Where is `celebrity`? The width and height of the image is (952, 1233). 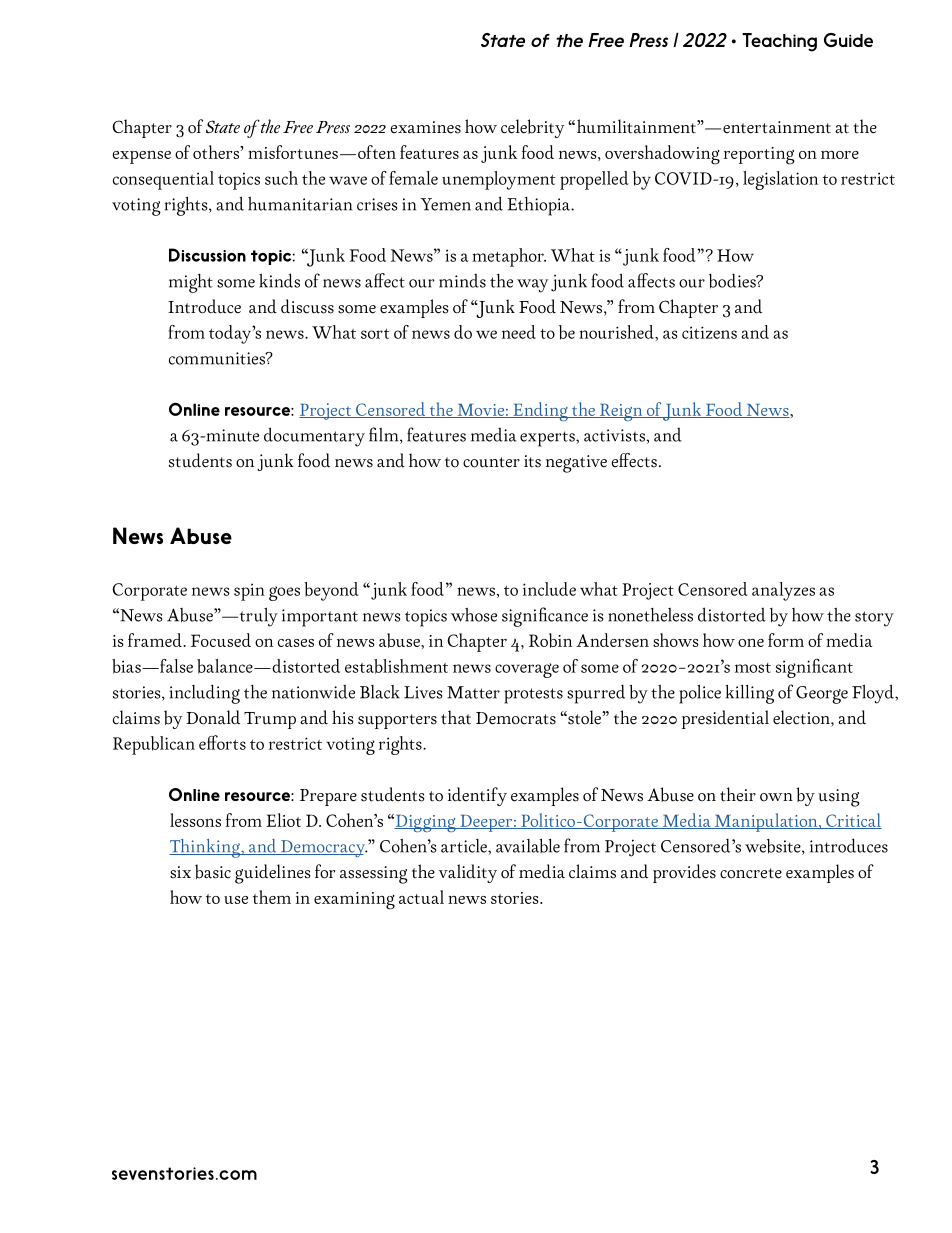 celebrity is located at coordinates (532, 128).
